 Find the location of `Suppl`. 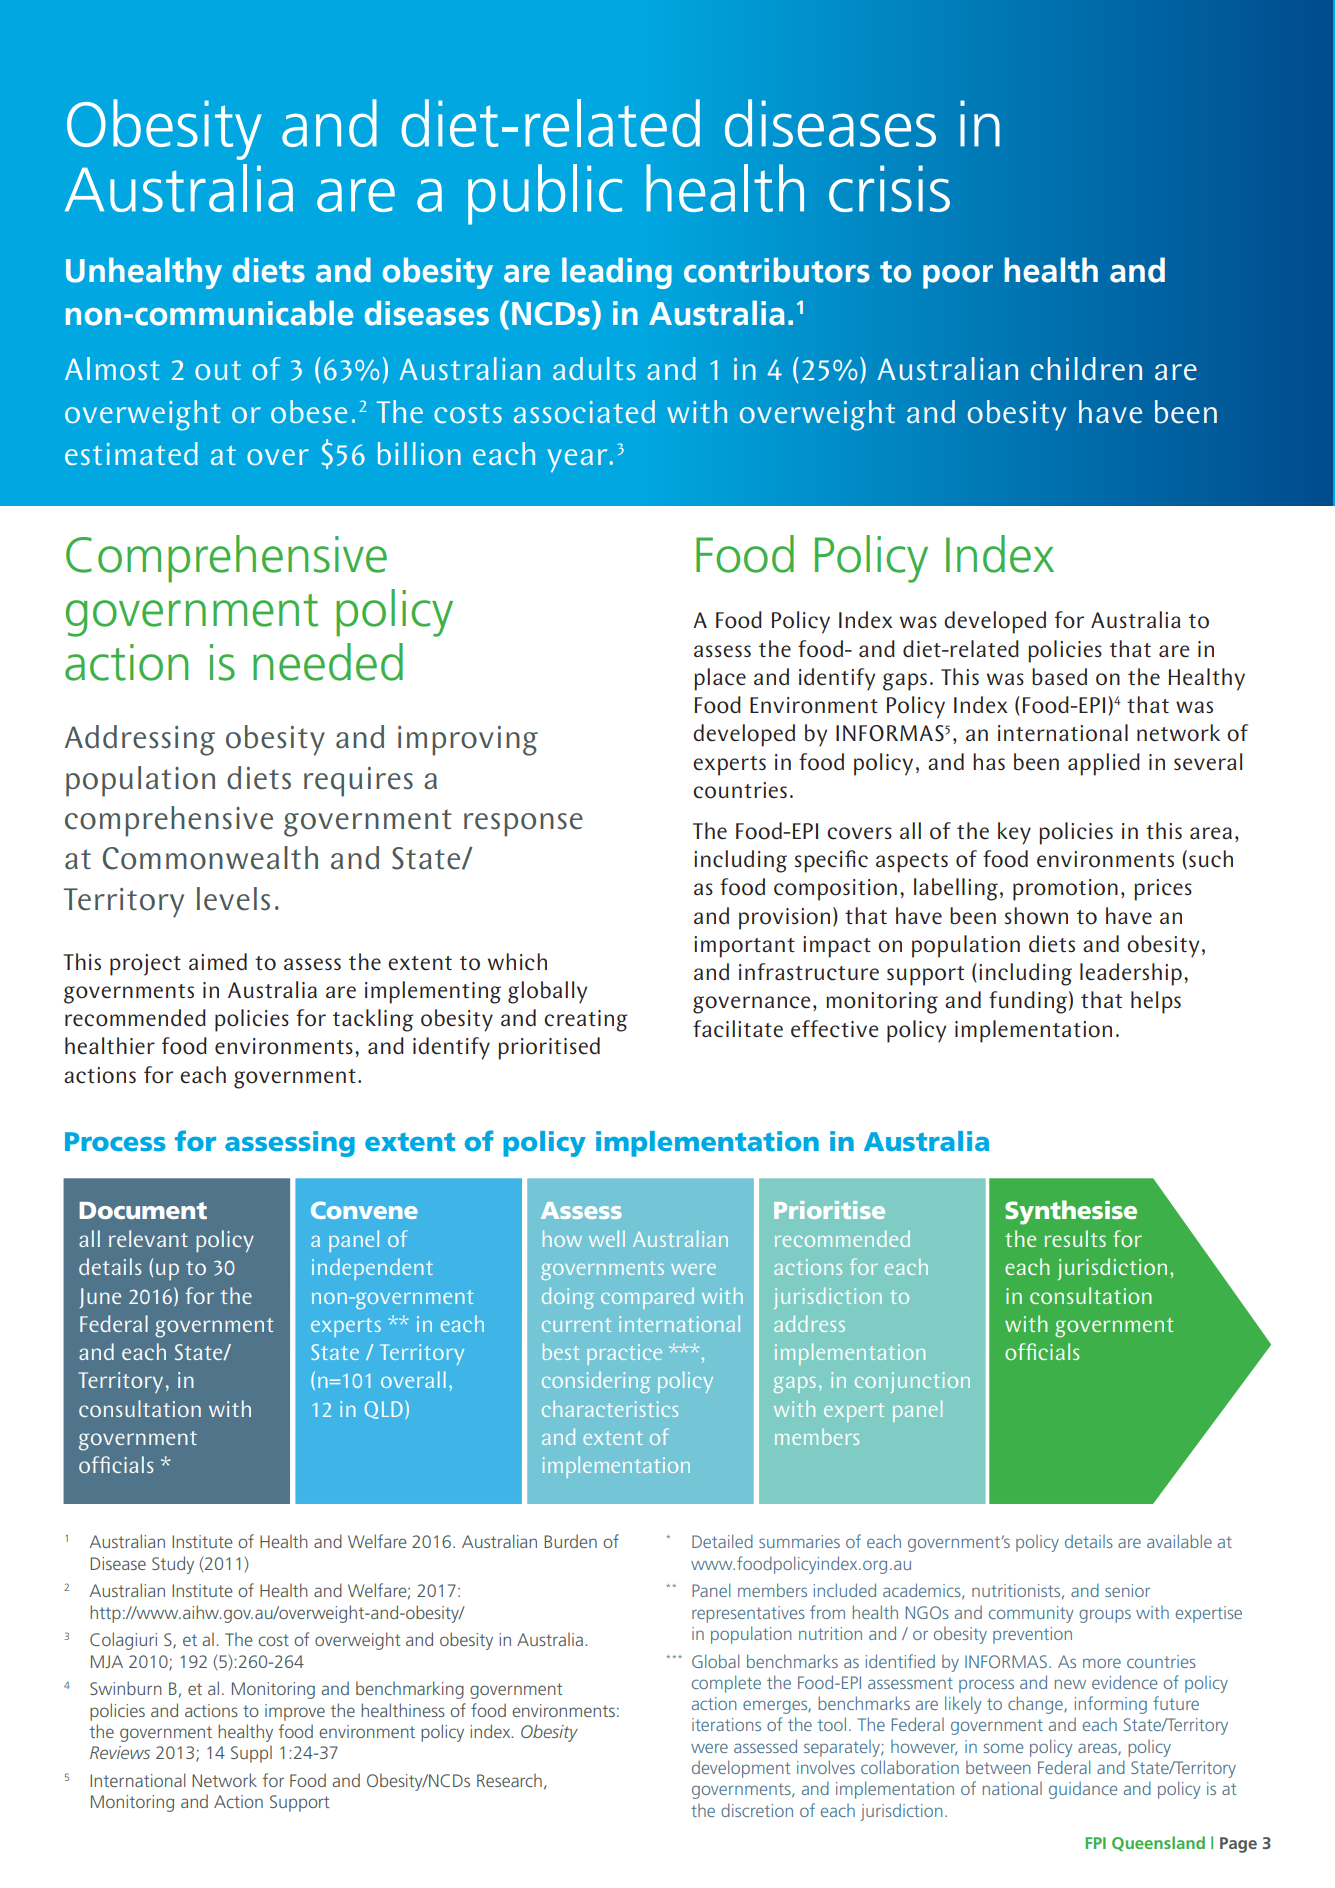

Suppl is located at coordinates (251, 1754).
